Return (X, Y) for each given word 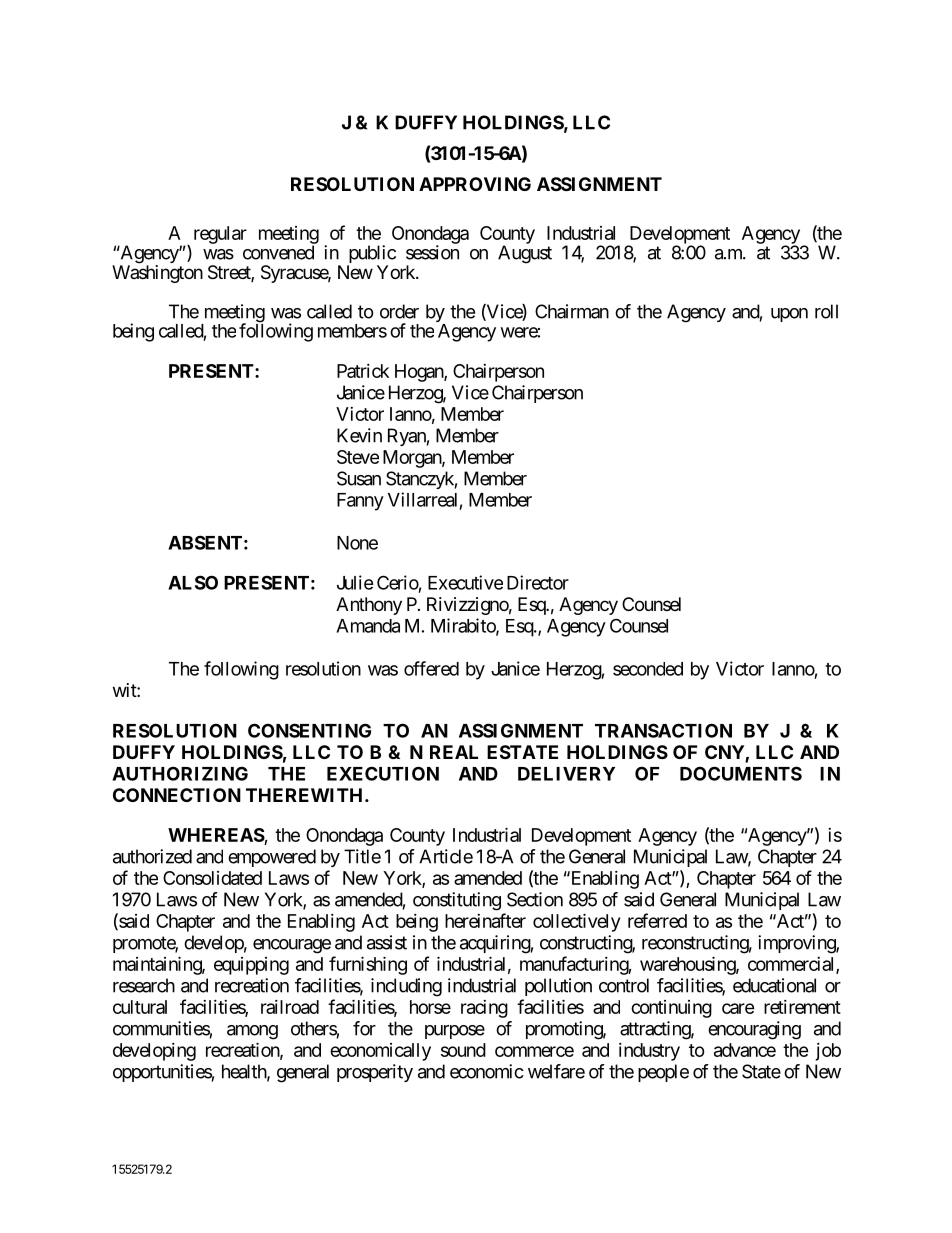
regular (220, 235)
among (252, 1032)
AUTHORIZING (180, 773)
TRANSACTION (663, 730)
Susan (359, 478)
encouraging (754, 1030)
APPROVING (475, 184)
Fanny (360, 502)
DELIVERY (566, 774)
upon (789, 315)
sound (463, 1050)
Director (538, 582)
